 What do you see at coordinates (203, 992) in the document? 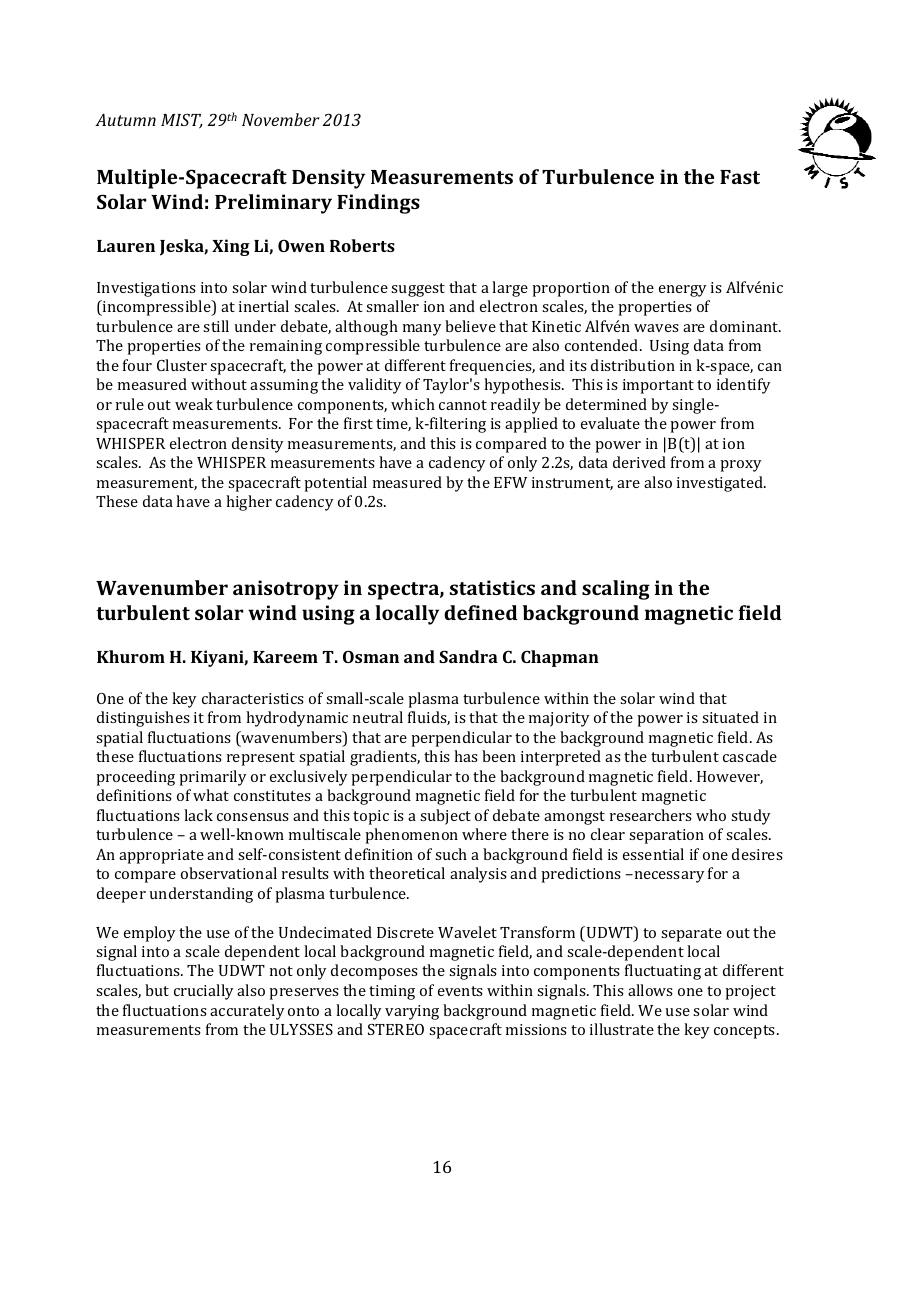
I see `crucially` at bounding box center [203, 992].
